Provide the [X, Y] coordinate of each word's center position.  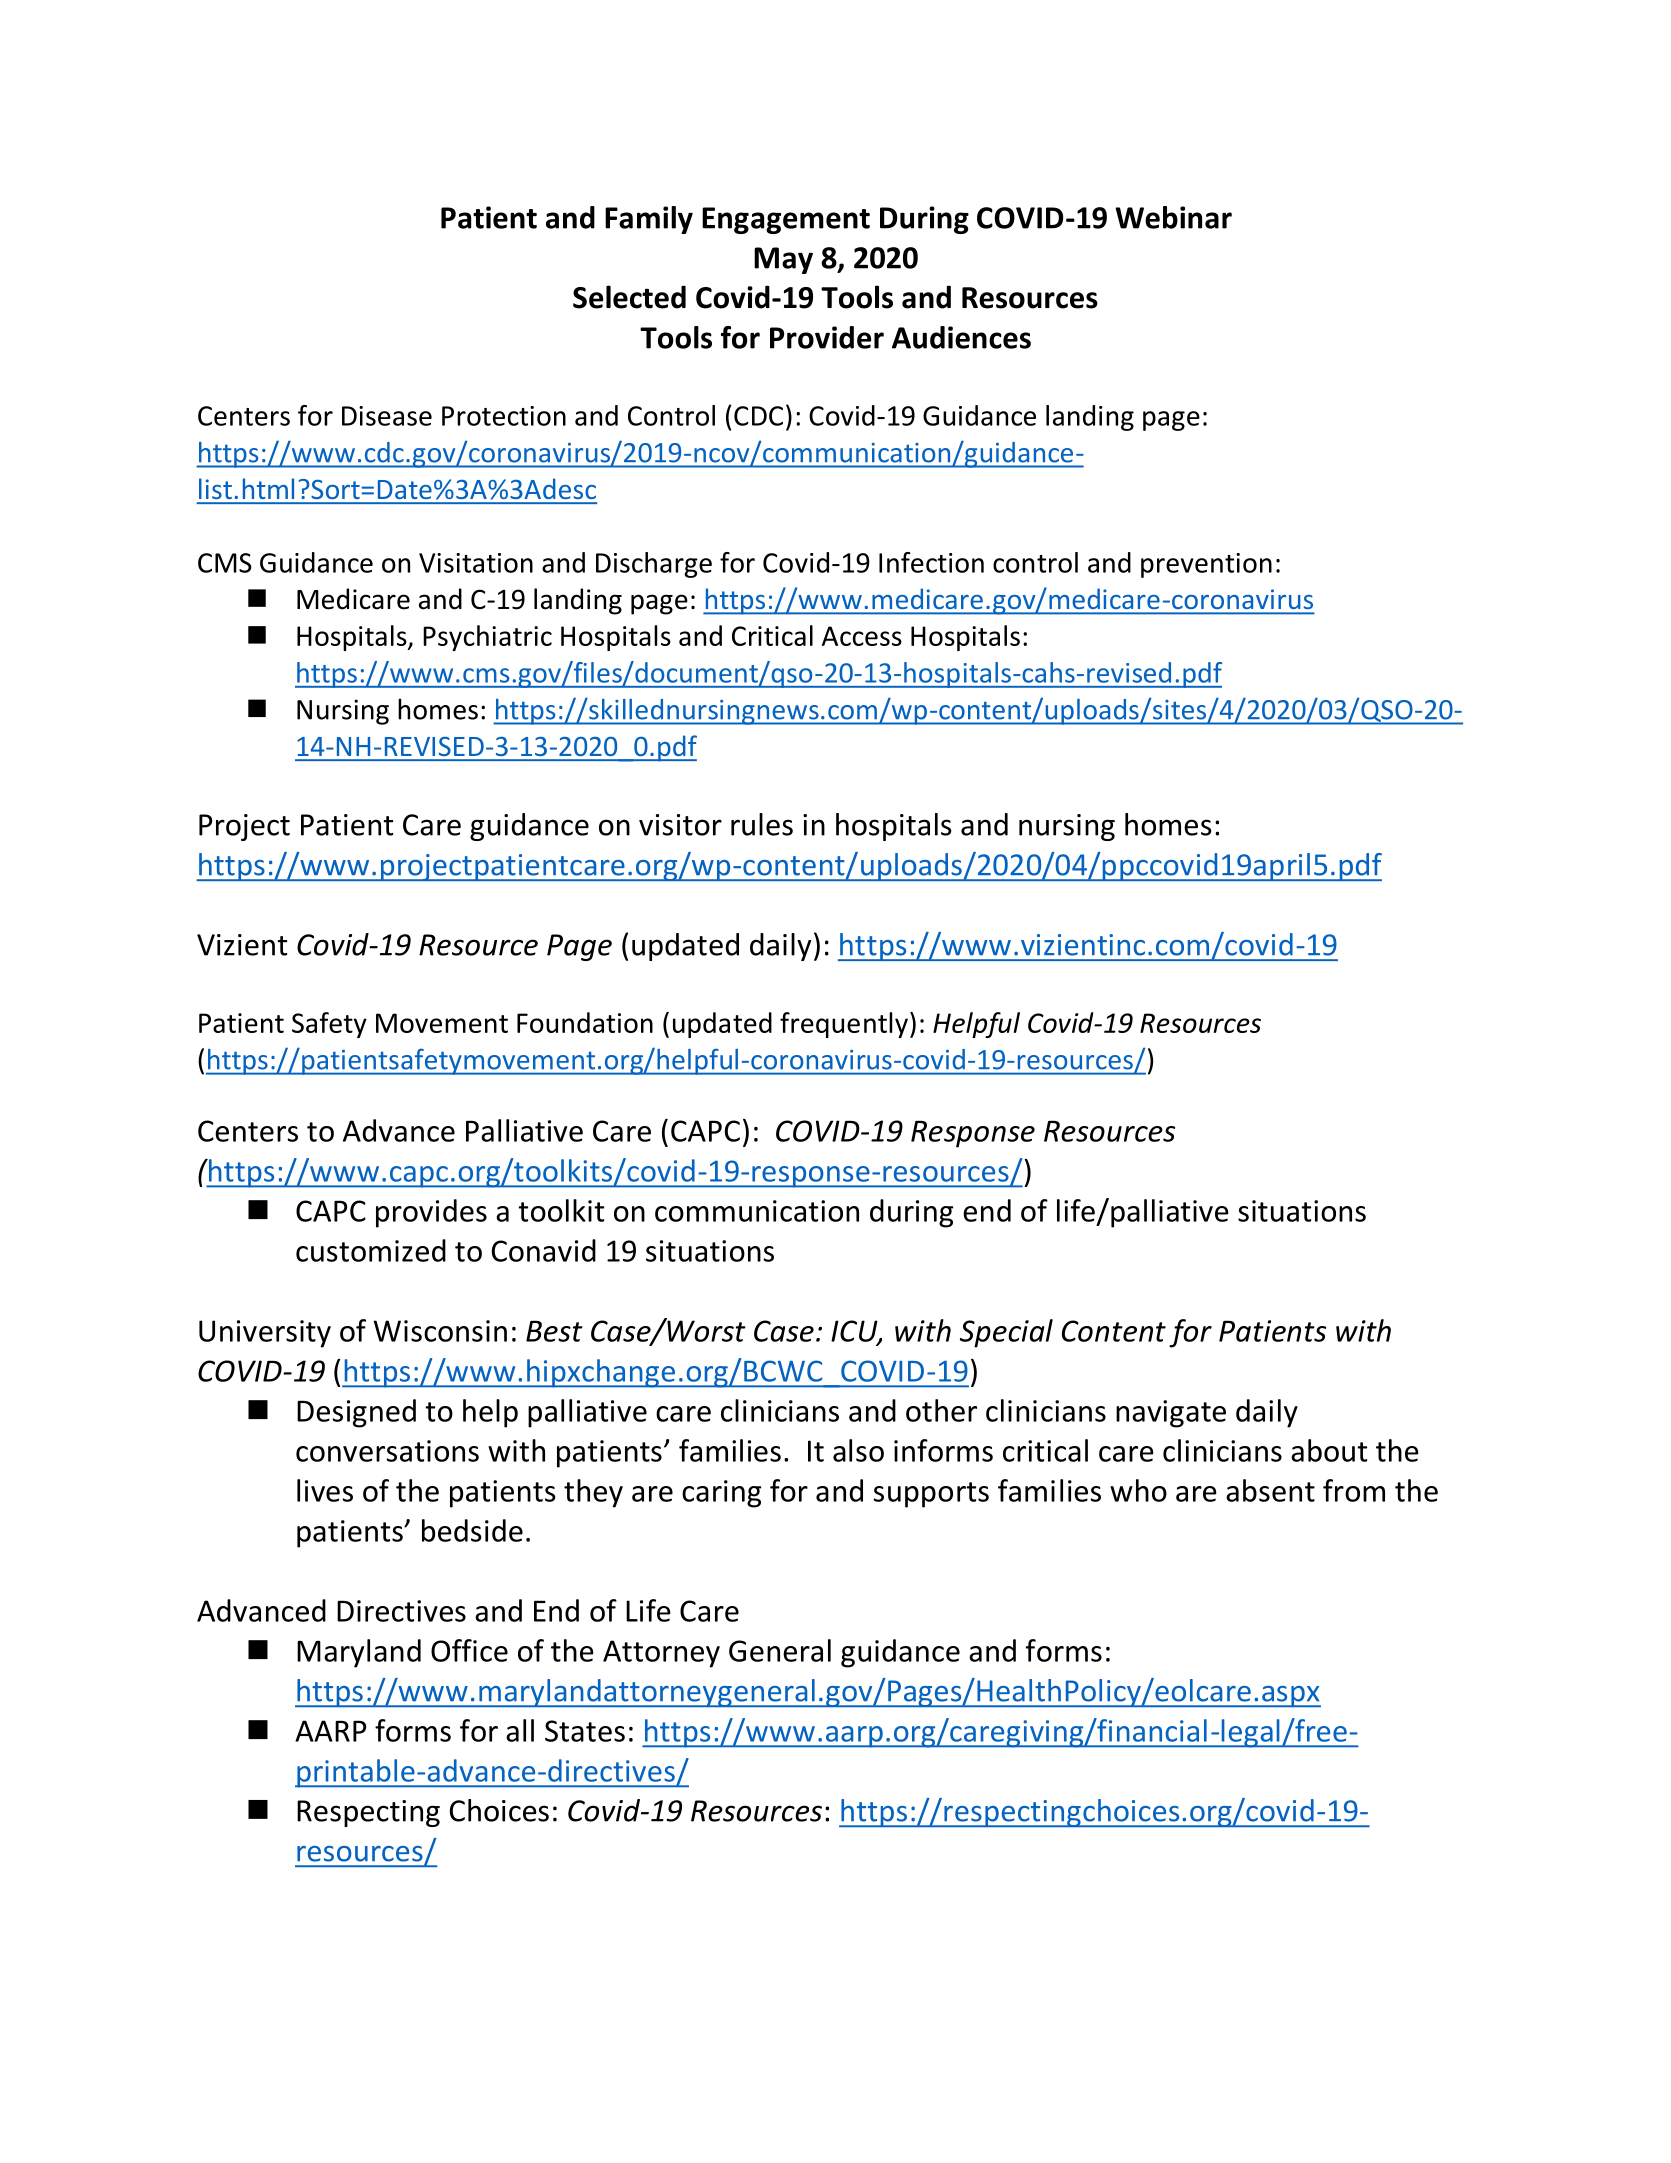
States [585, 1731]
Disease [387, 416]
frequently [844, 1025]
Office [469, 1650]
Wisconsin [440, 1331]
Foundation [585, 1022]
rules [762, 824]
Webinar [1173, 217]
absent [1270, 1490]
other [941, 1410]
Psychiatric [487, 638]
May [783, 260]
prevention [1206, 565]
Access [862, 636]
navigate [1171, 1414]
